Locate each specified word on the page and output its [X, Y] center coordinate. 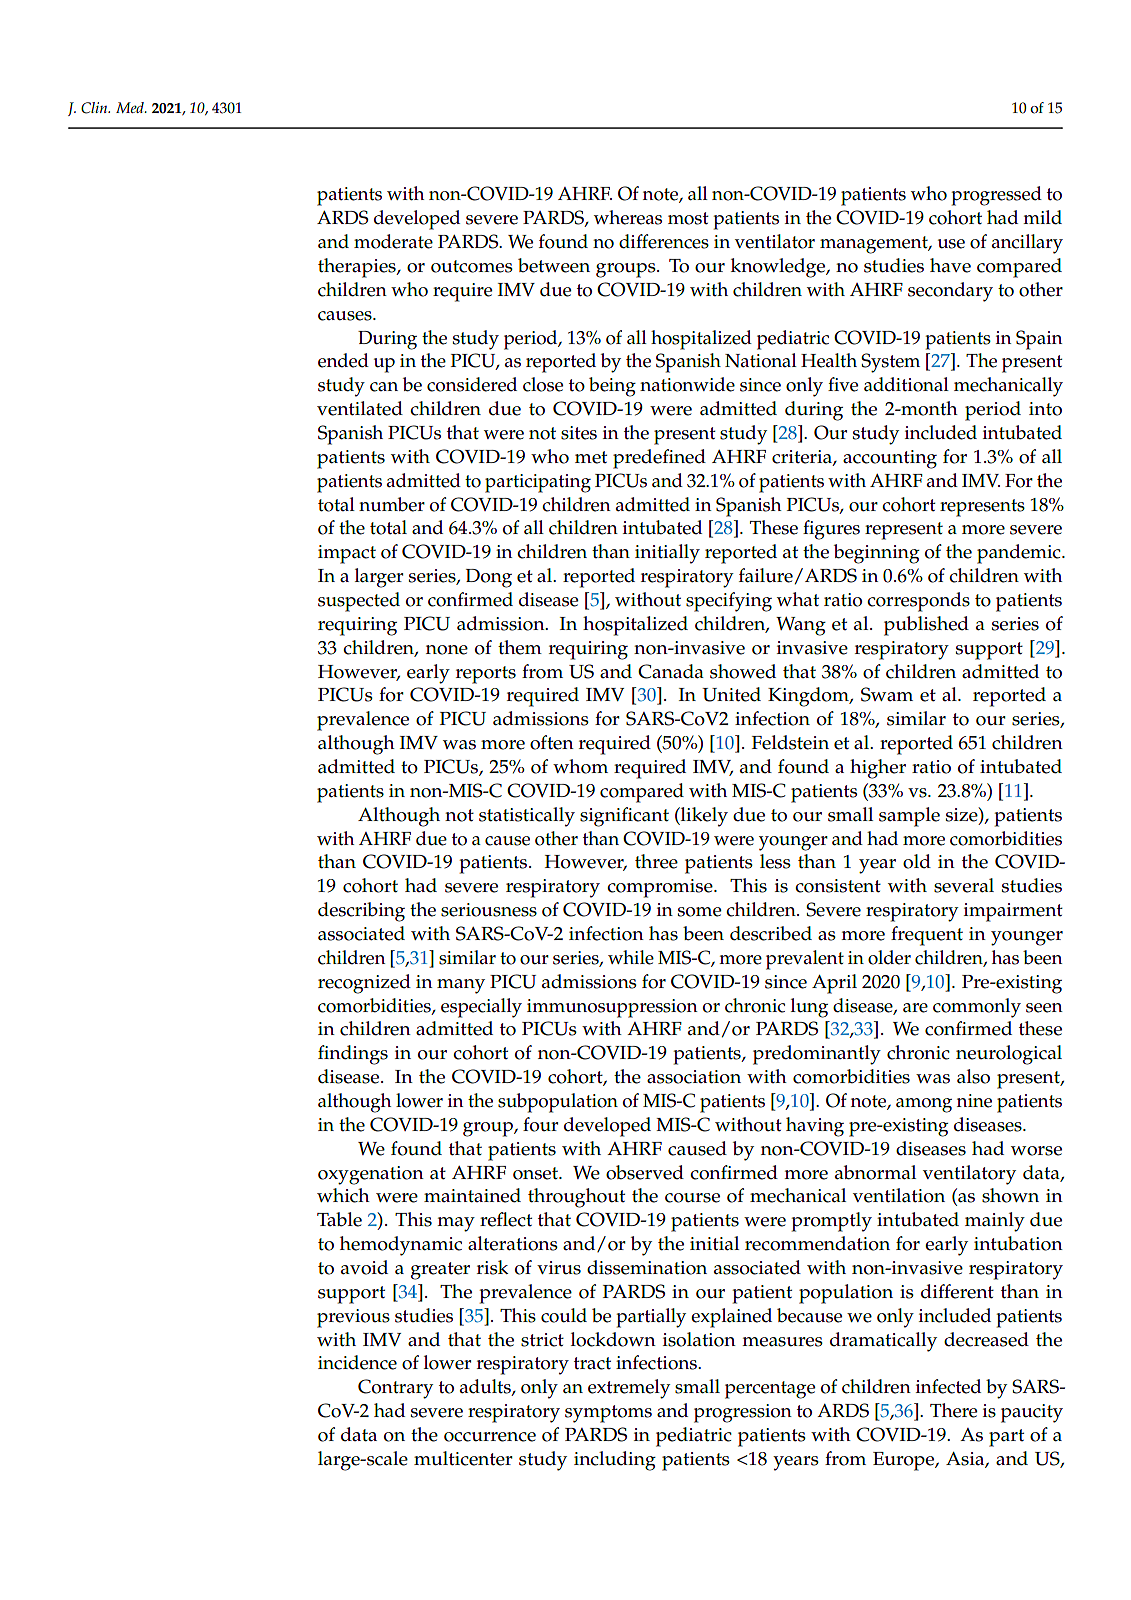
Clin [95, 108]
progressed [996, 196]
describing [361, 912]
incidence [357, 1362]
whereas [628, 217]
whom [580, 766]
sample [909, 817]
